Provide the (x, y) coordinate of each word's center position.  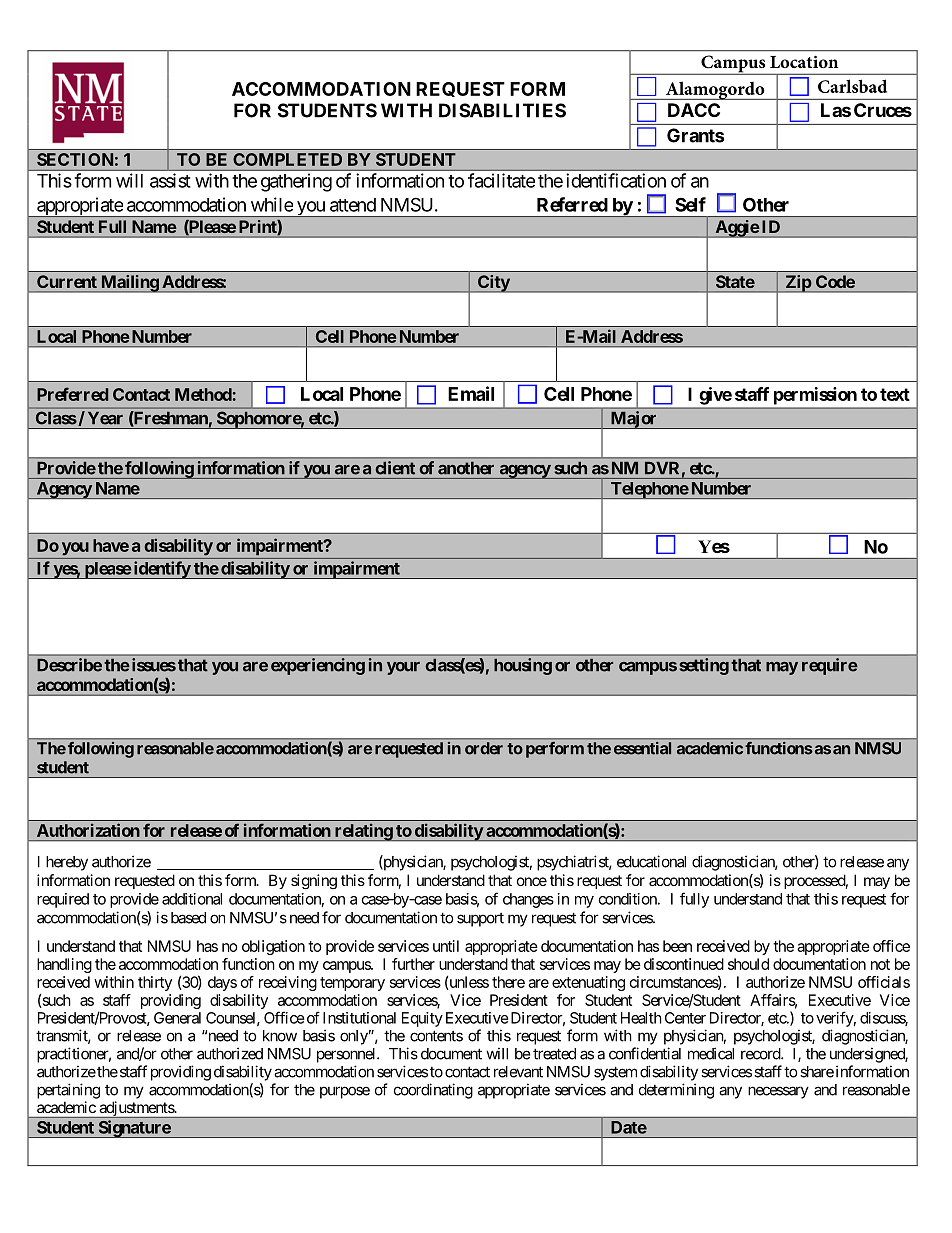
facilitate (501, 180)
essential (642, 748)
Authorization (88, 830)
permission (815, 396)
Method (203, 394)
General (177, 1018)
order (484, 748)
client (395, 467)
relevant (518, 1072)
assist (170, 180)
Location (804, 62)
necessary (778, 1092)
